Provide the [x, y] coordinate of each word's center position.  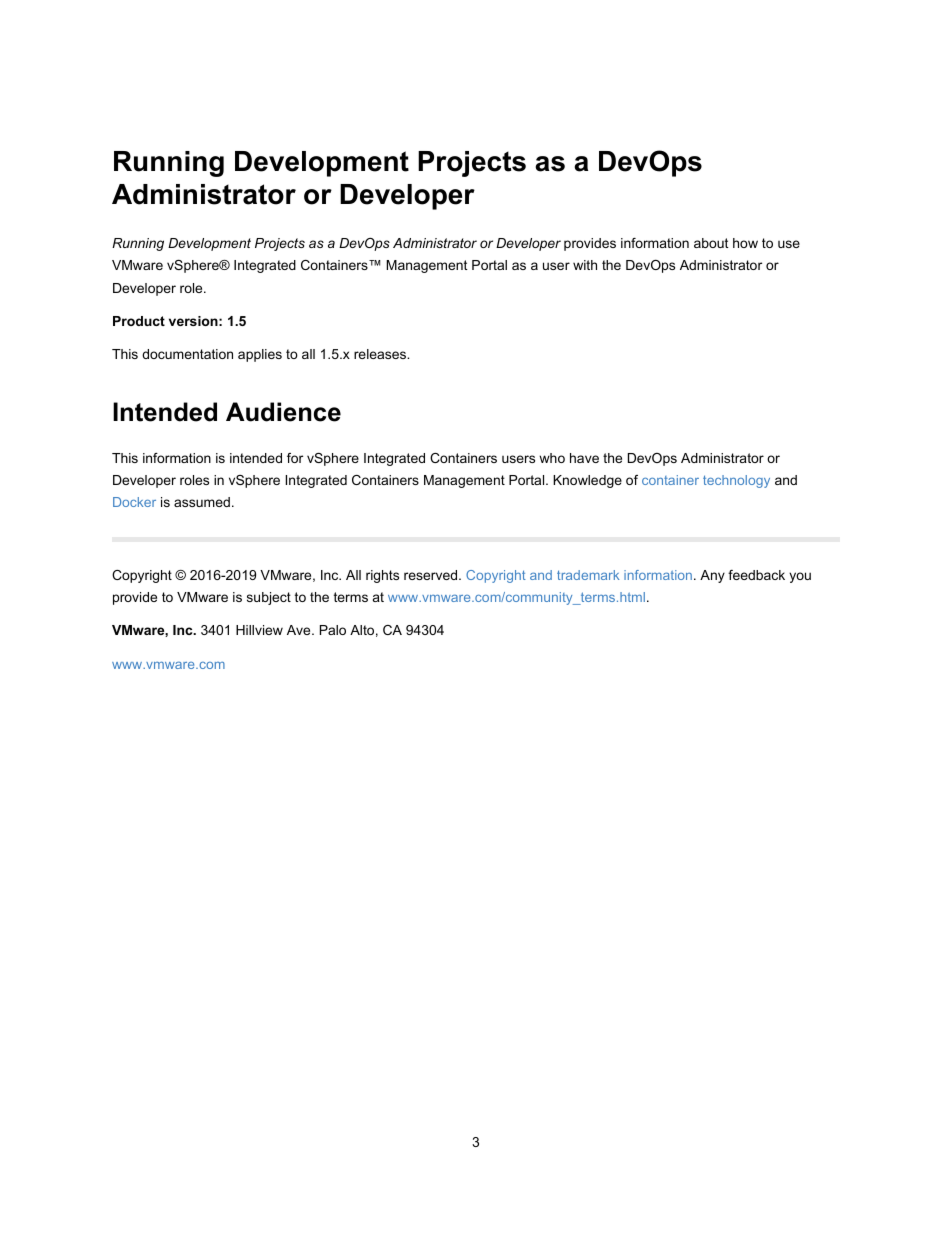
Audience [283, 412]
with [585, 265]
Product [139, 321]
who [552, 458]
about [711, 243]
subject [269, 598]
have [584, 458]
